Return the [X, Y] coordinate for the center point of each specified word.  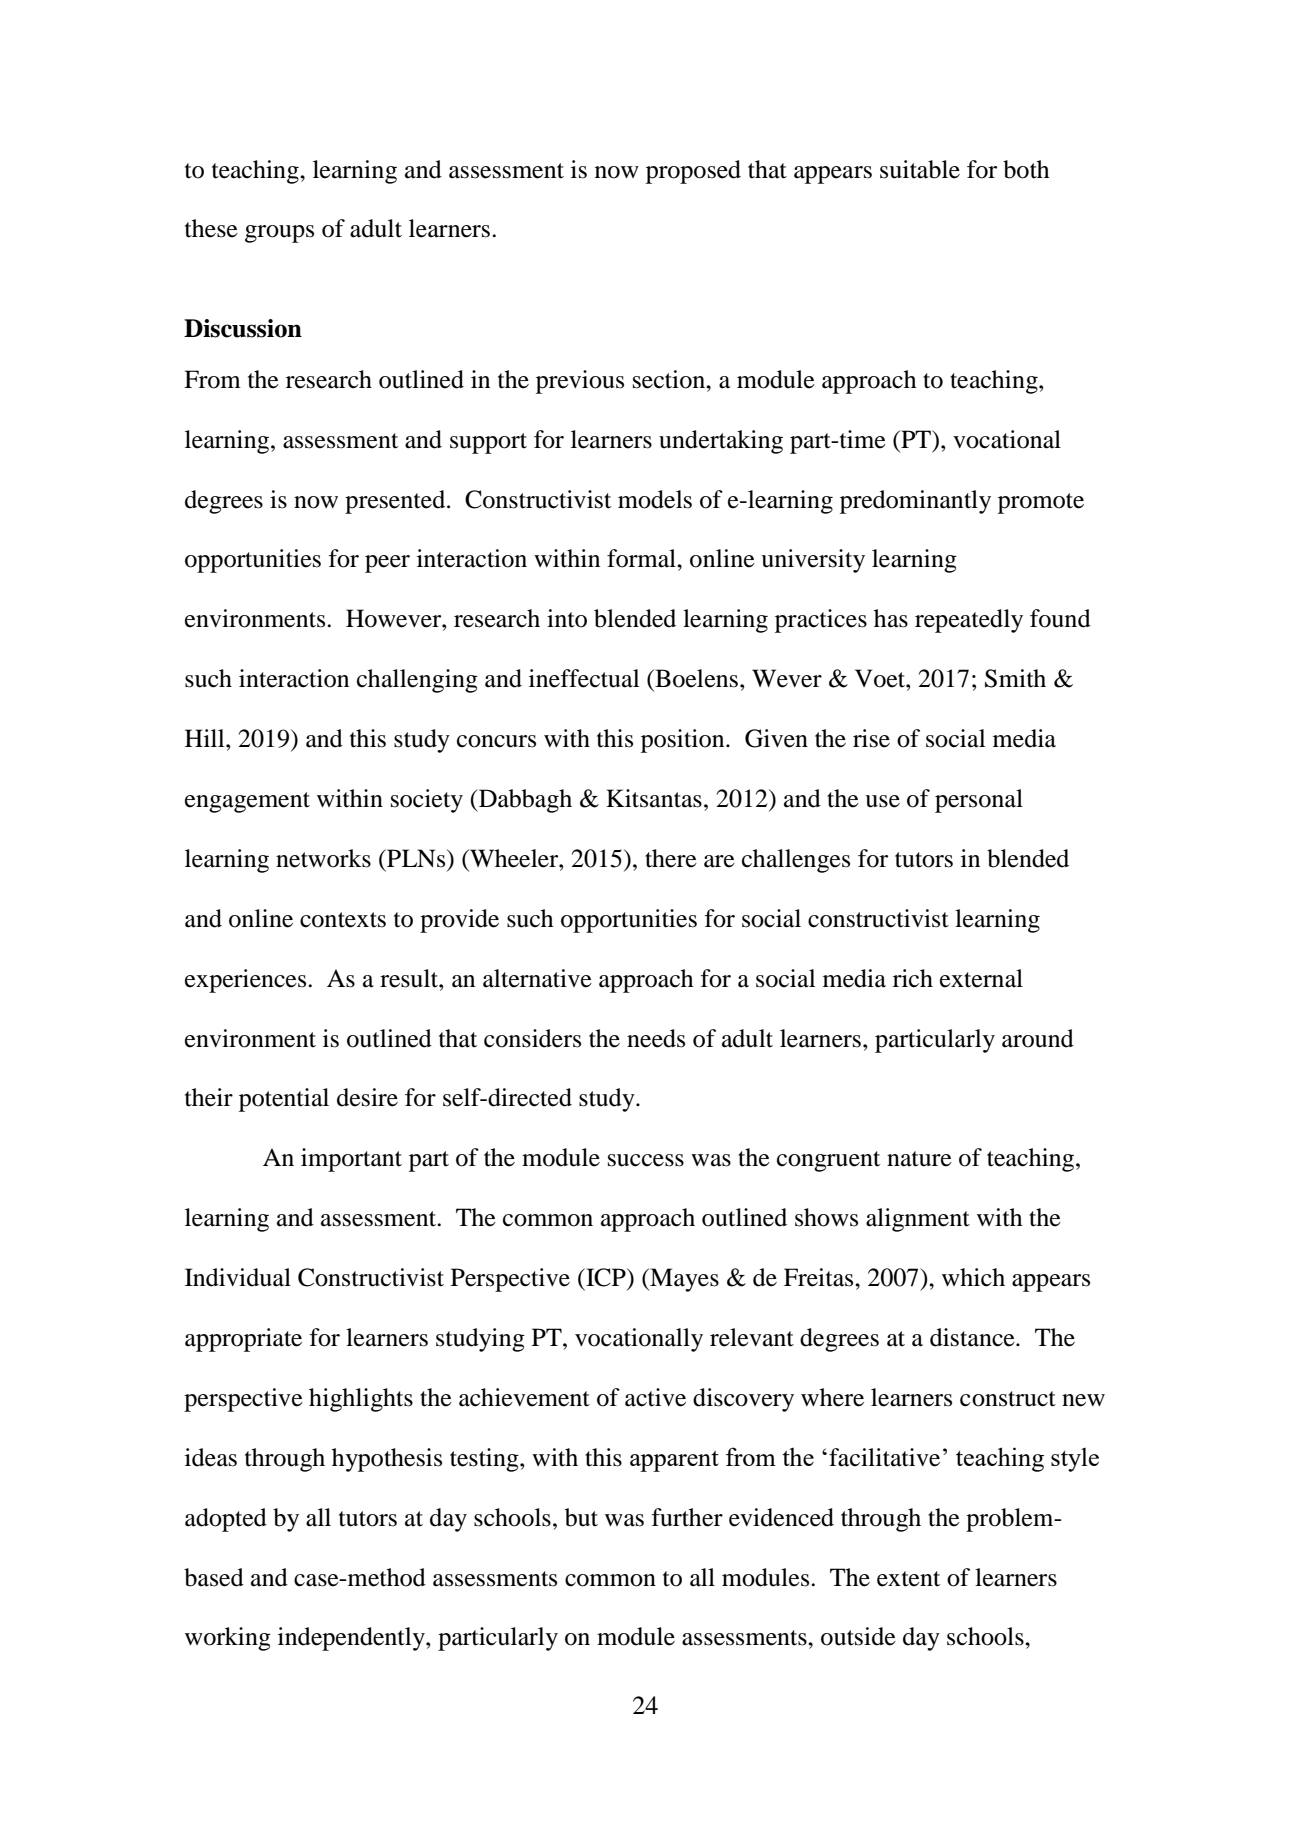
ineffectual [584, 678]
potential [284, 1100]
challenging [417, 681]
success [646, 1160]
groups [279, 234]
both [1026, 169]
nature [919, 1159]
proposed [693, 172]
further [687, 1517]
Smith [1015, 678]
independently [352, 1639]
